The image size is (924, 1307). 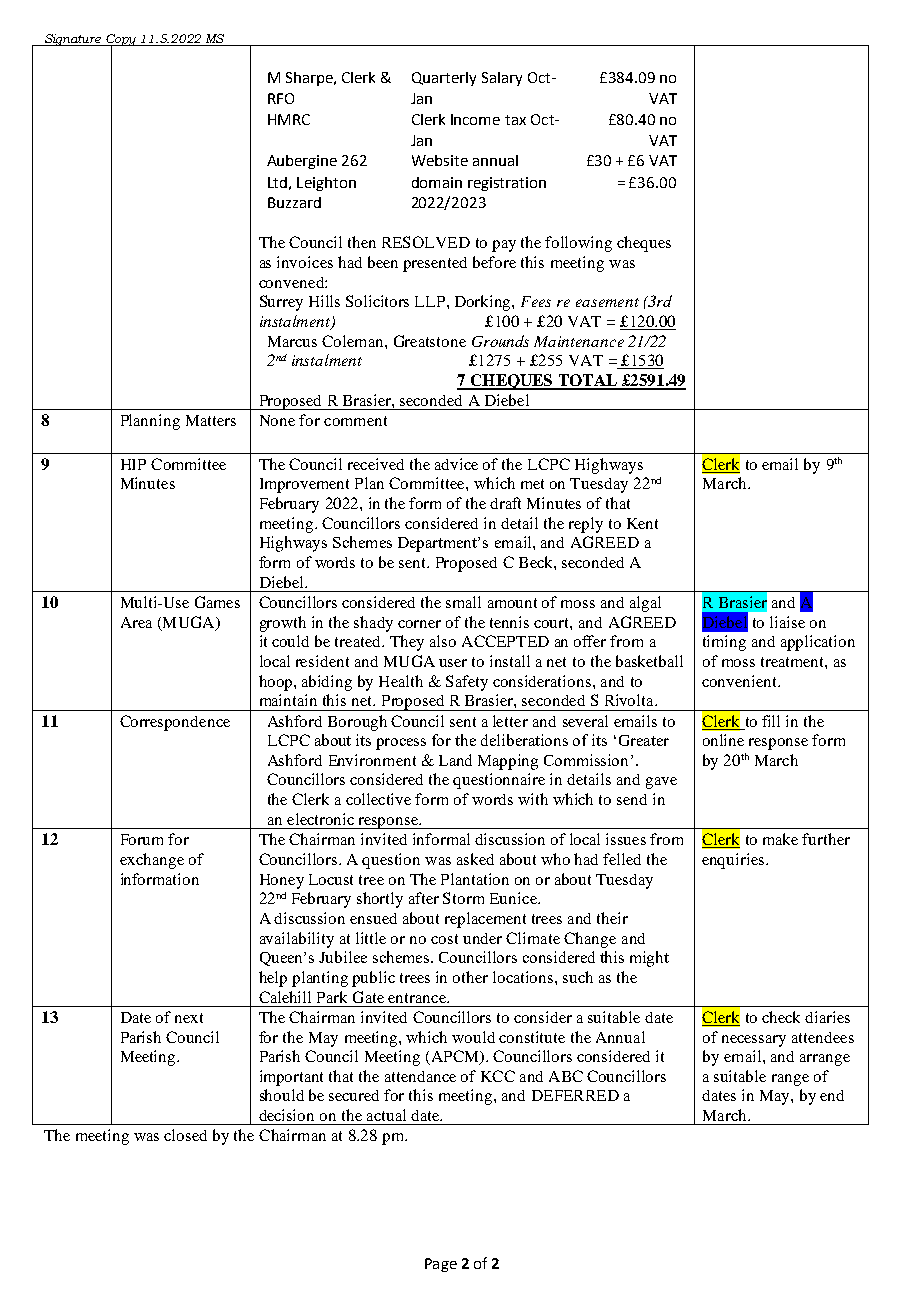 What do you see at coordinates (444, 79) in the image?
I see `Quarterly` at bounding box center [444, 79].
